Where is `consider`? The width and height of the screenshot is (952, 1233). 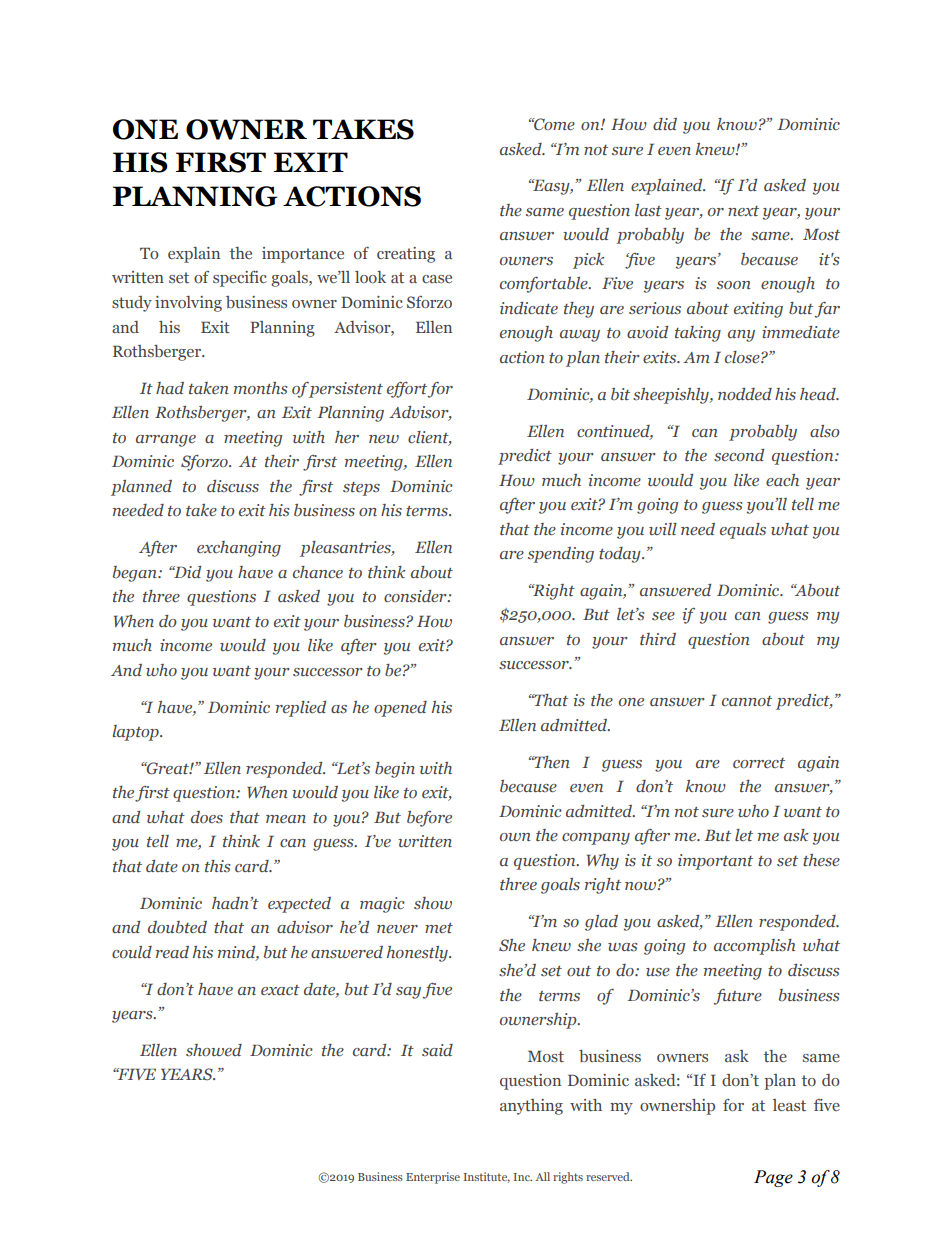 consider is located at coordinates (416, 596).
